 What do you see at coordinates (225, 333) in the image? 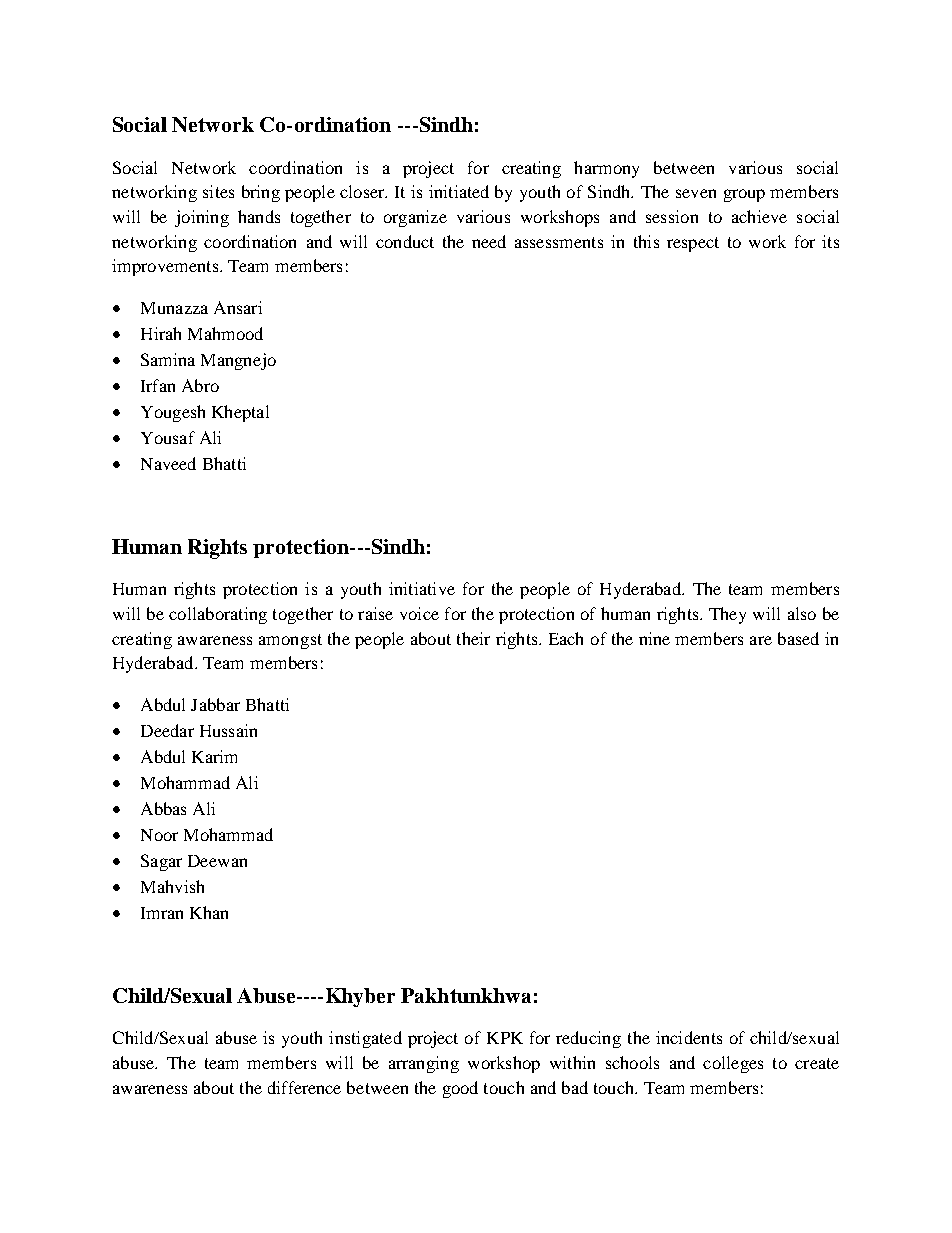
I see `Mahmood` at bounding box center [225, 333].
